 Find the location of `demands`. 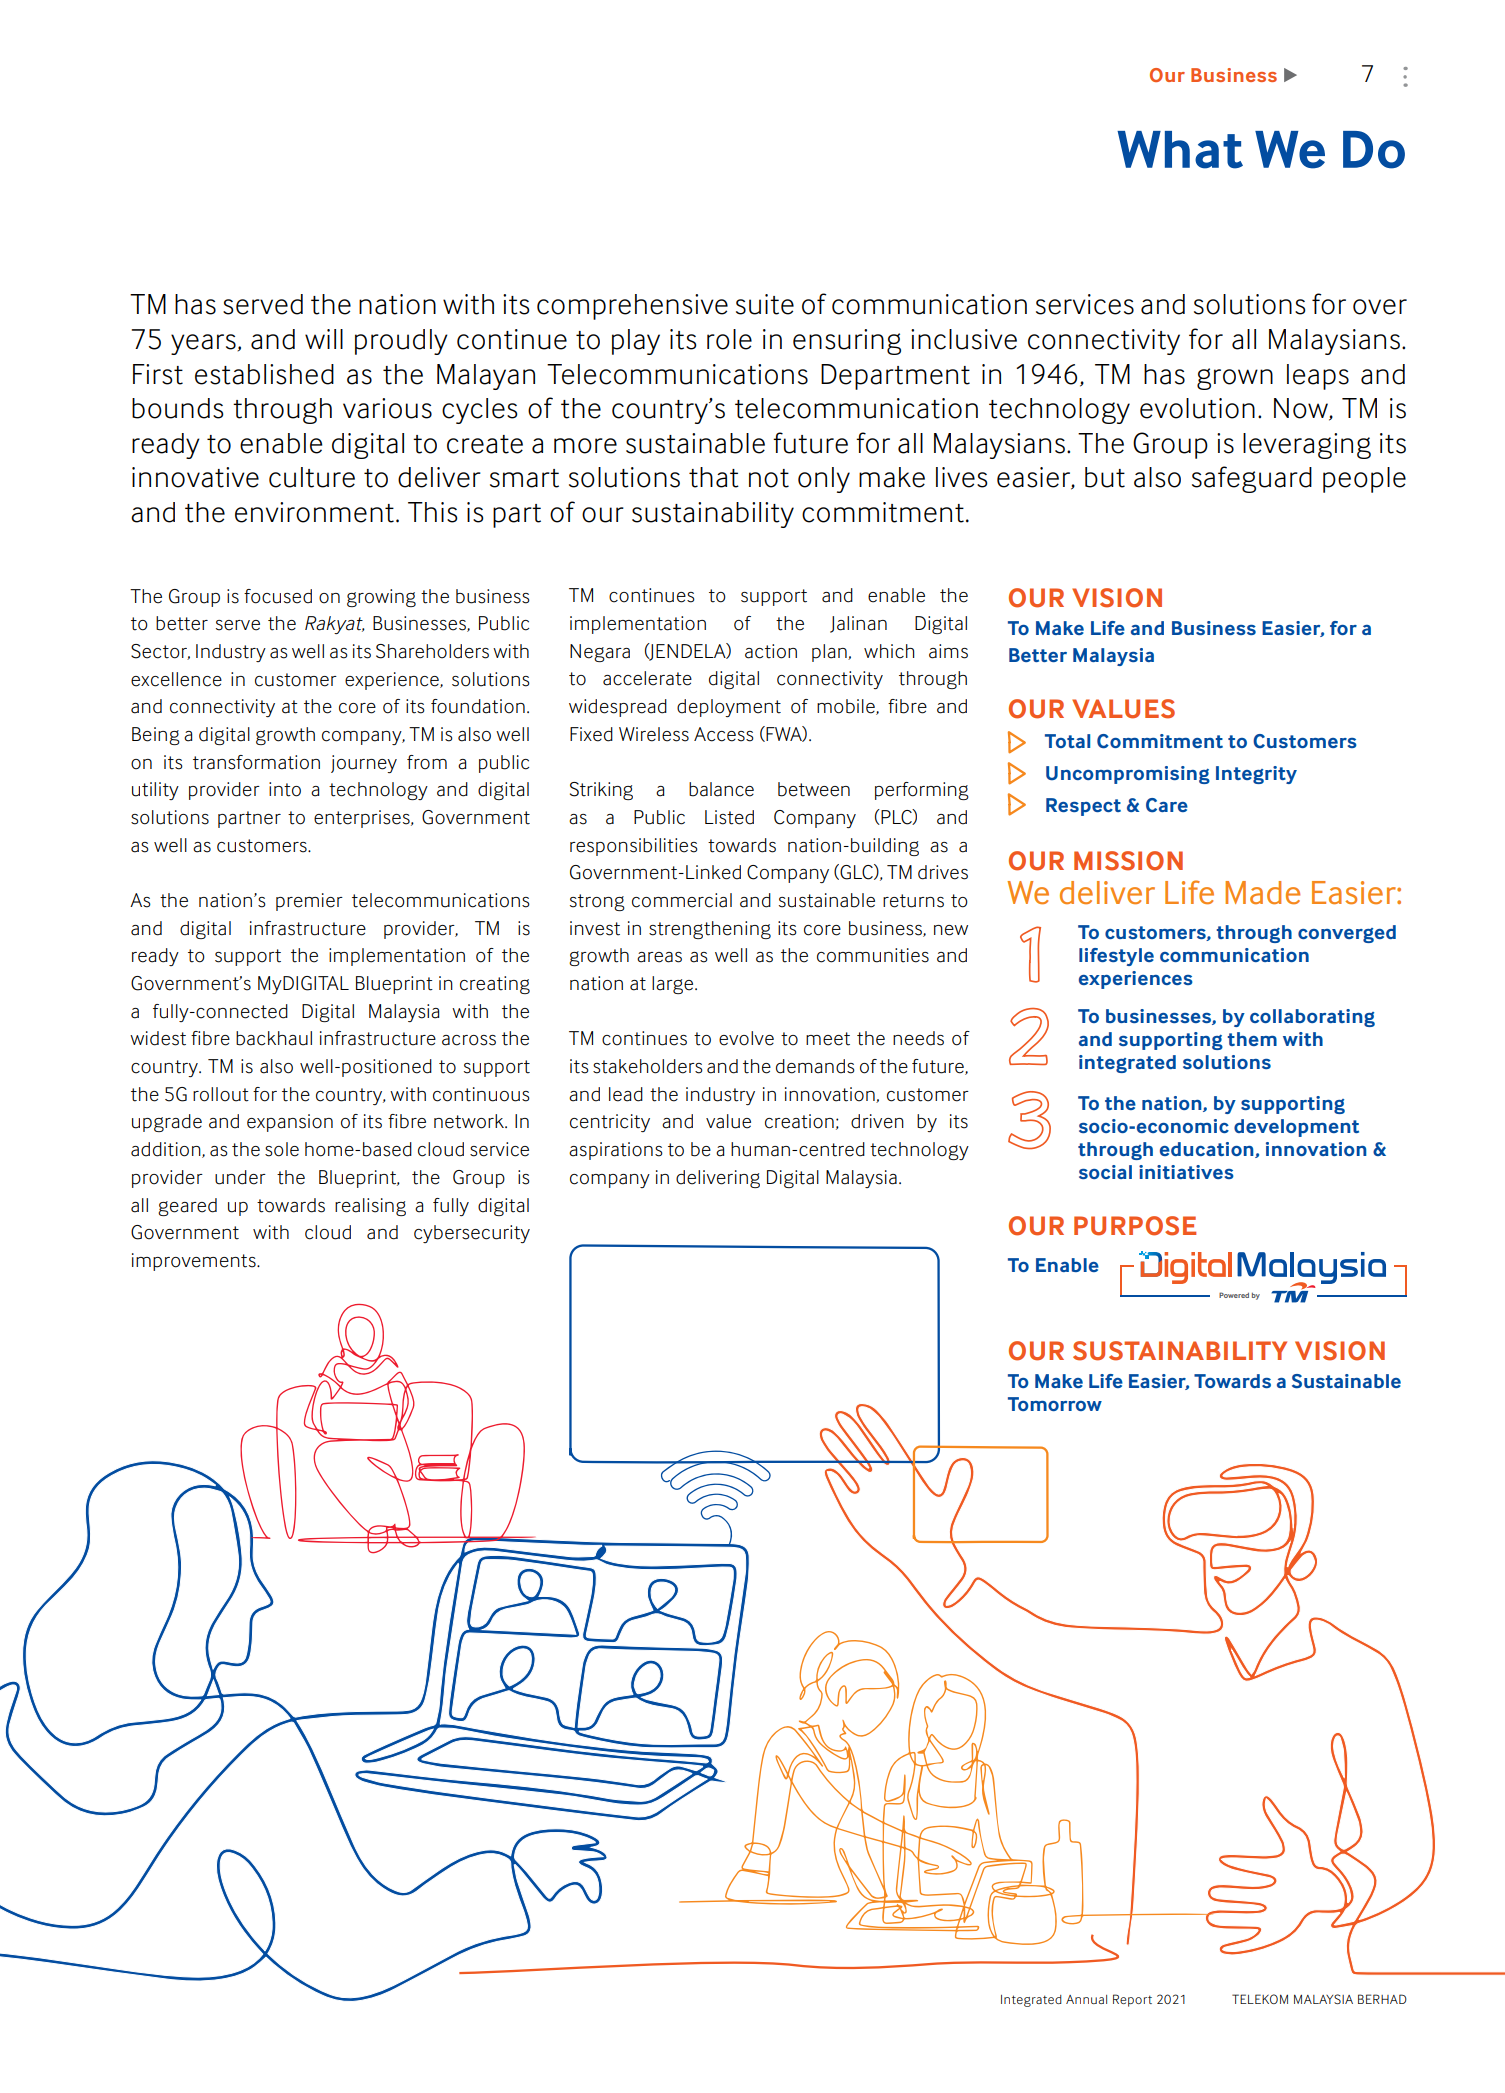

demands is located at coordinates (815, 1066).
